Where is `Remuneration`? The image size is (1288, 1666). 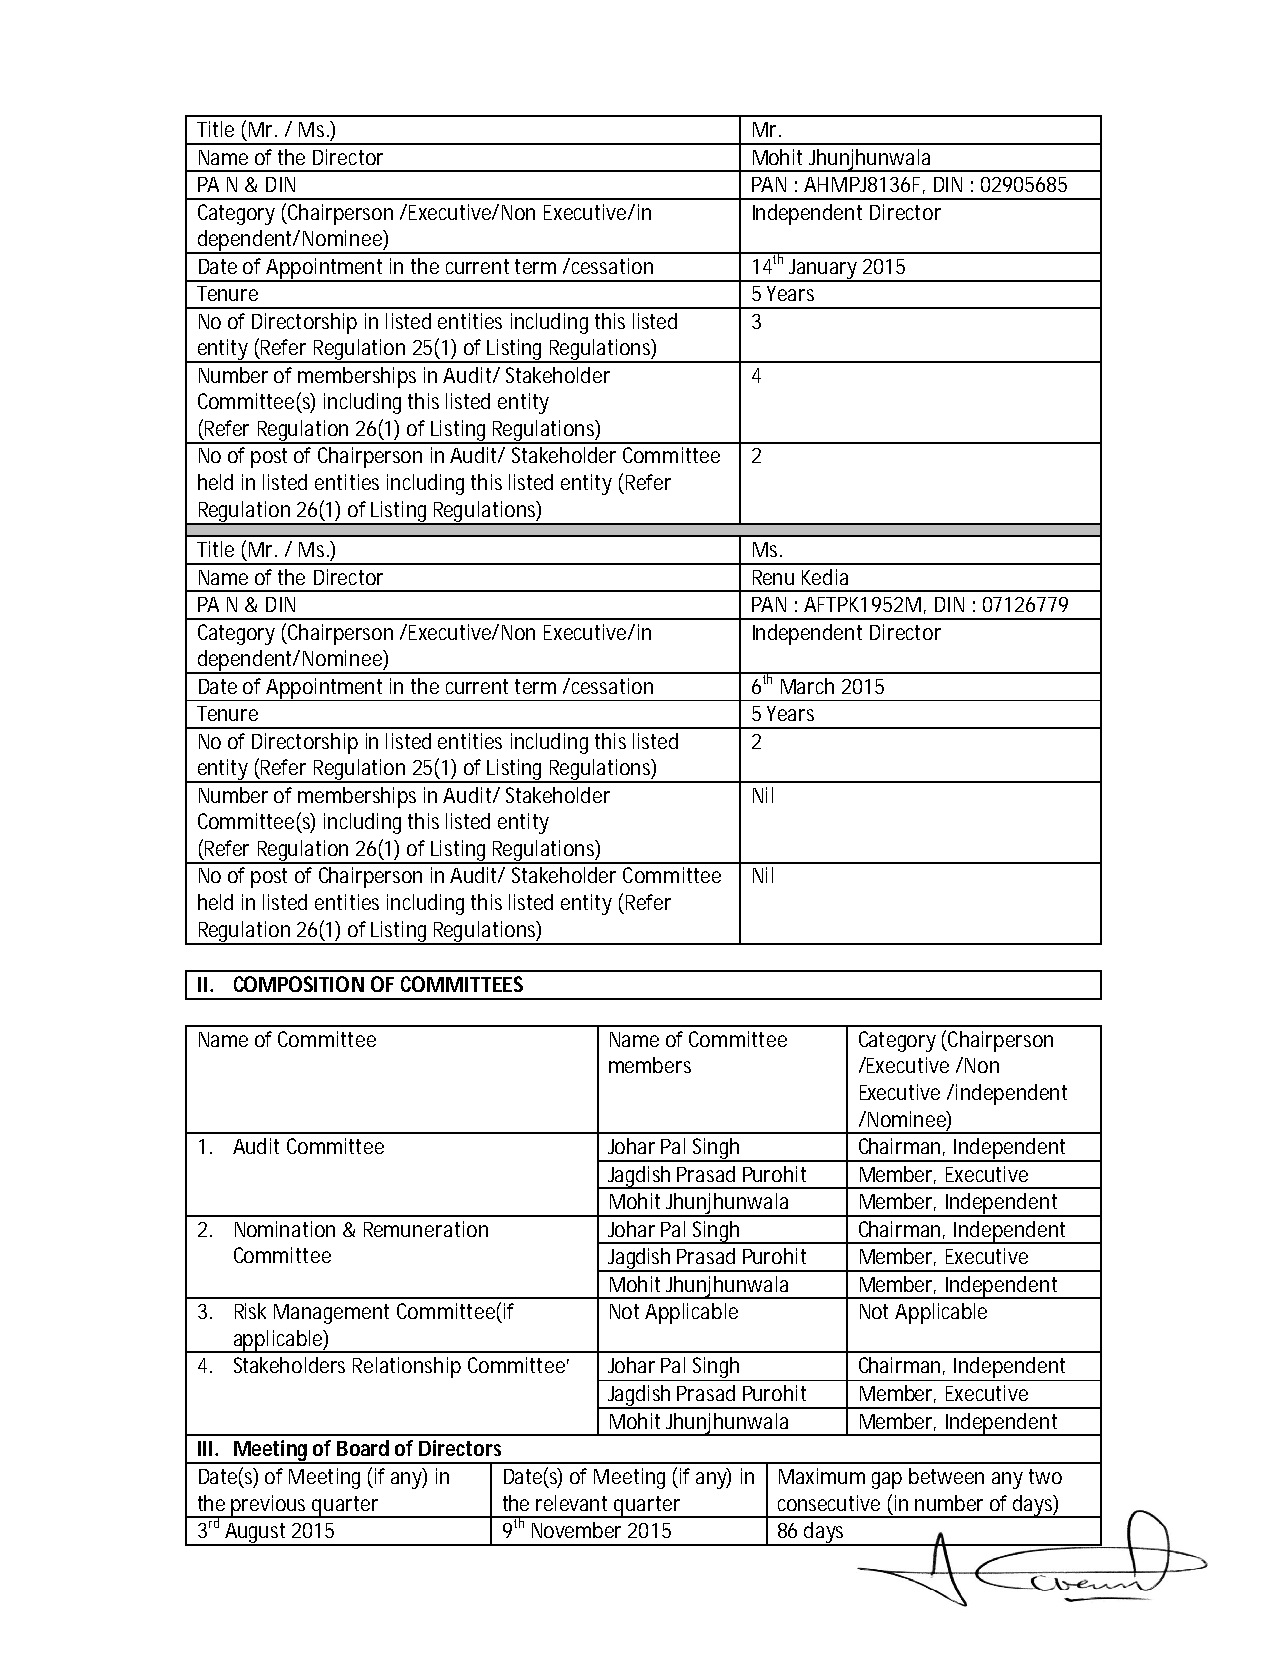 Remuneration is located at coordinates (426, 1229).
